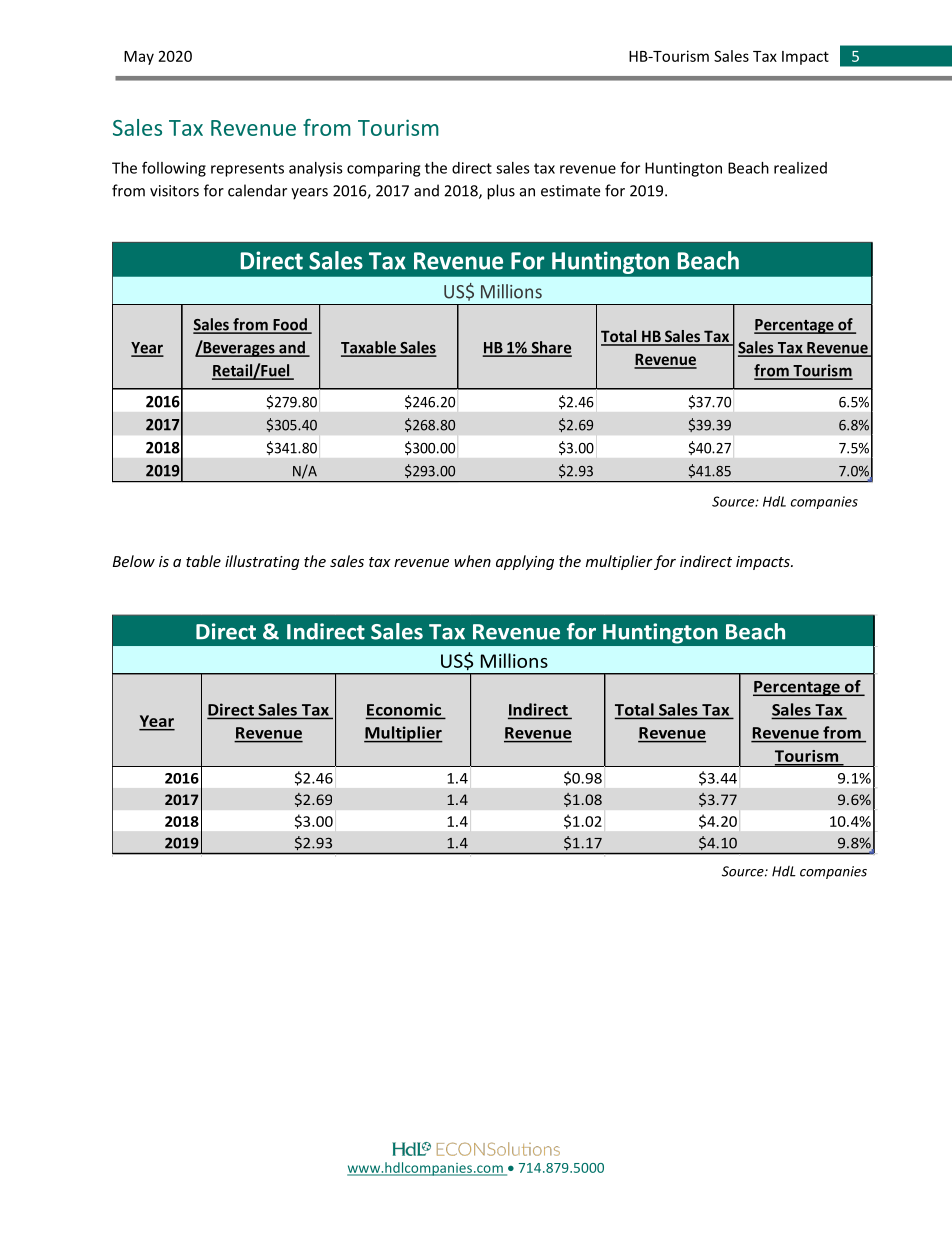 The image size is (952, 1233). Describe the element at coordinates (800, 168) in the screenshot. I see `realized` at that location.
